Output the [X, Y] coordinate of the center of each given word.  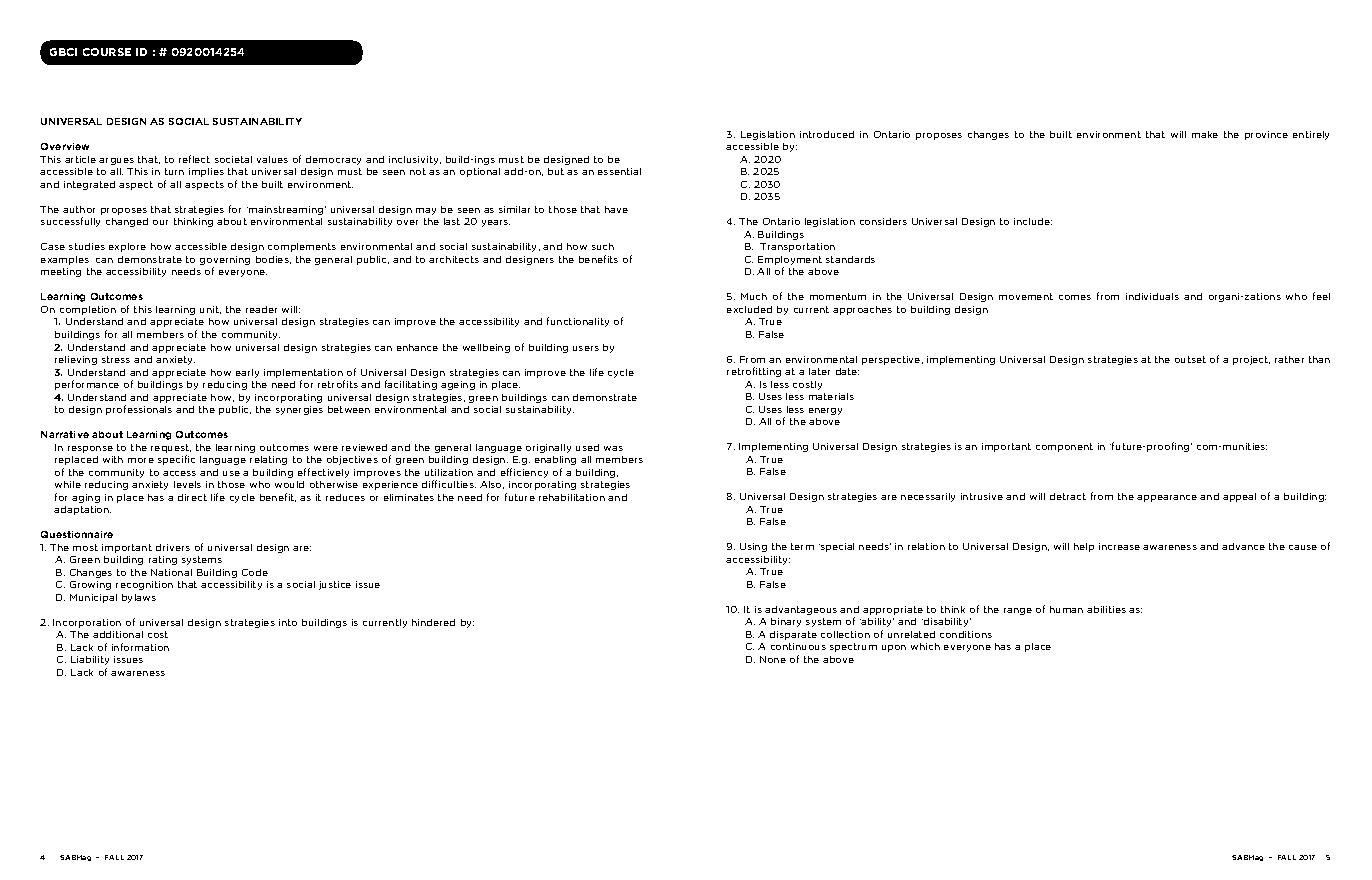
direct [192, 497]
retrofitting [754, 372]
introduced [827, 134]
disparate [793, 635]
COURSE [107, 52]
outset [1190, 359]
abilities [1106, 609]
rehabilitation [572, 497]
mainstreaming [286, 210]
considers [883, 221]
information [140, 647]
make [1205, 134]
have [616, 209]
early [247, 373]
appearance [1167, 498]
